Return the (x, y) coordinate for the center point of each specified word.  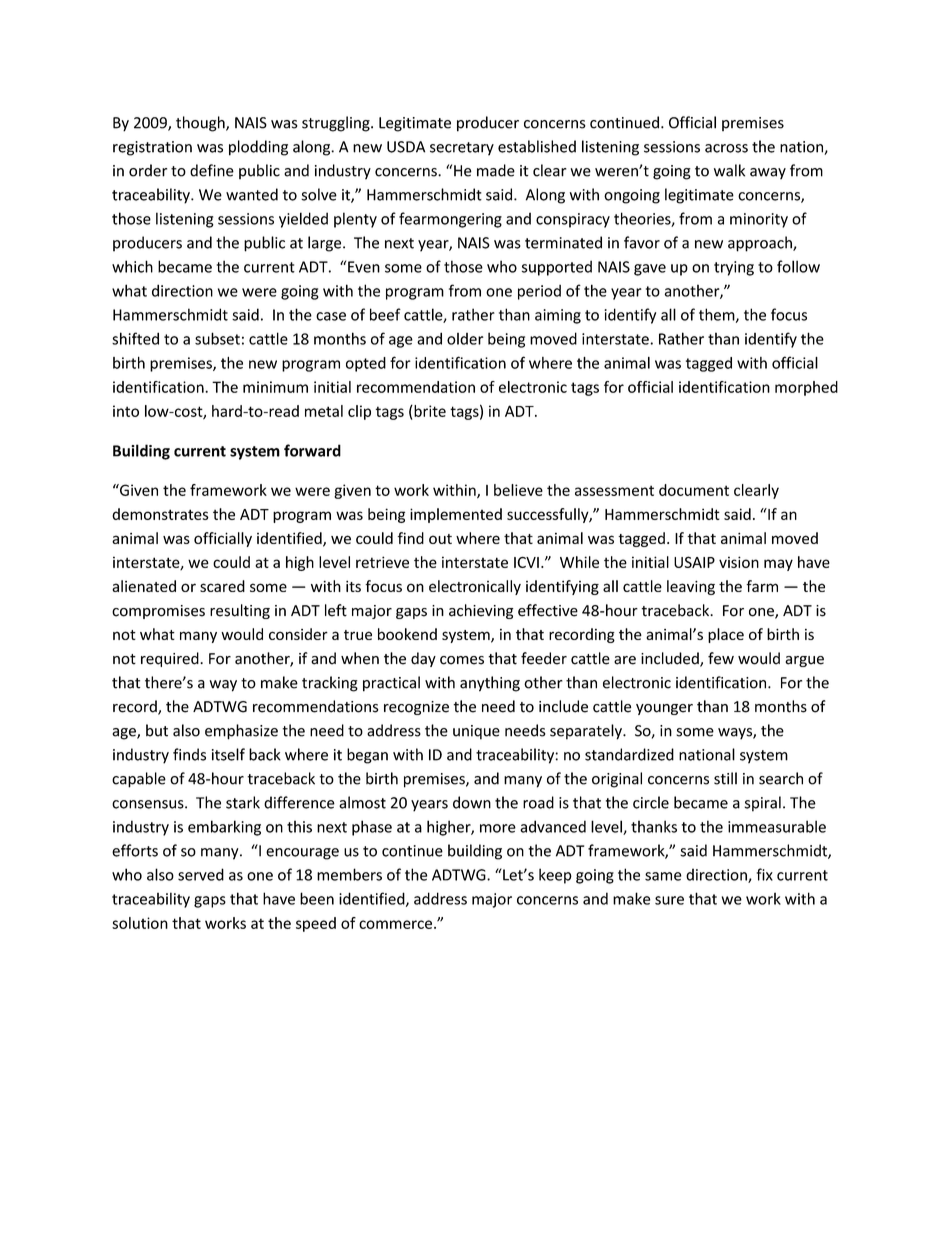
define (212, 170)
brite (429, 411)
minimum (275, 387)
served (201, 874)
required (171, 659)
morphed (806, 388)
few (721, 658)
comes (462, 660)
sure (669, 900)
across (726, 148)
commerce (395, 924)
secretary (462, 149)
